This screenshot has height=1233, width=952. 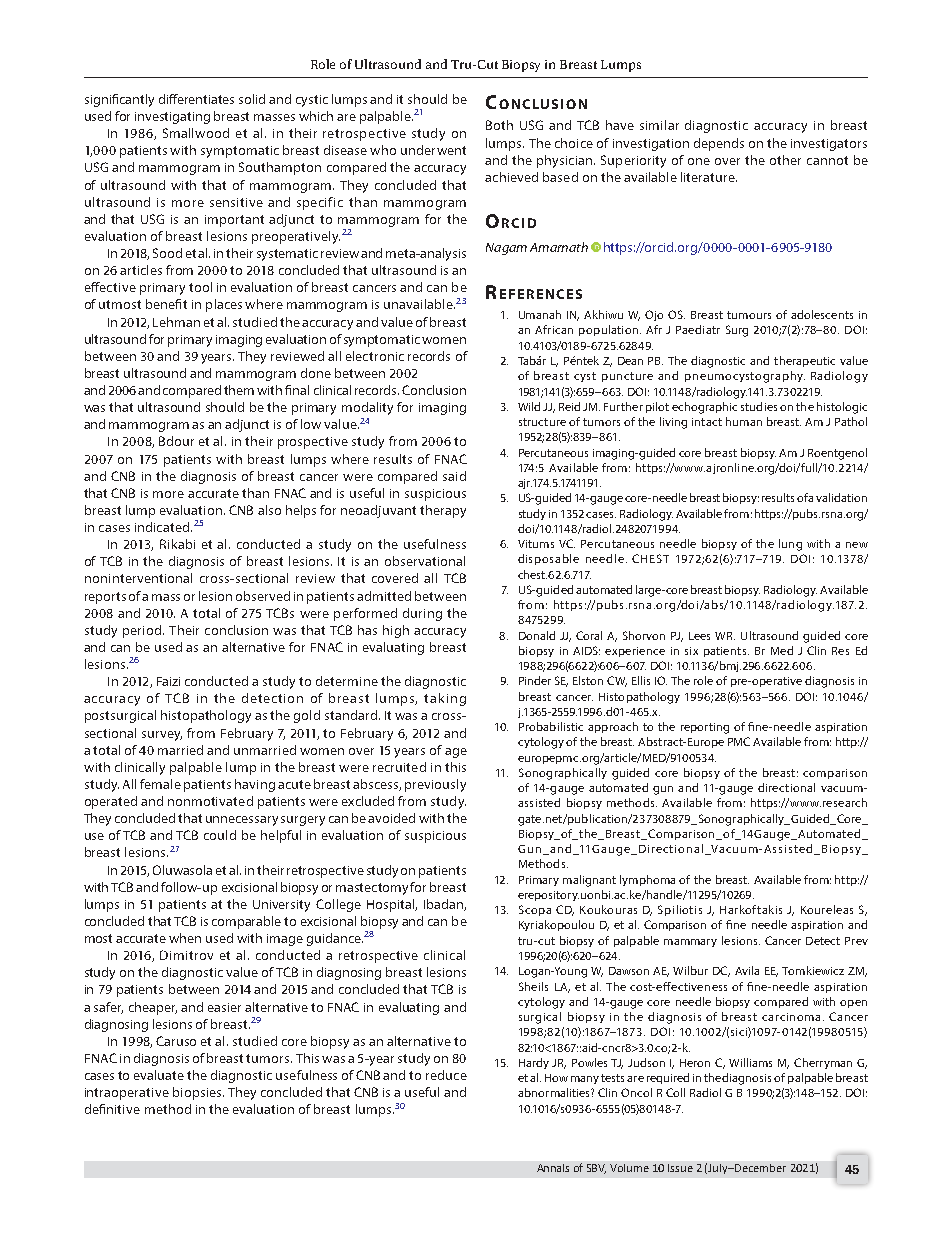 What do you see at coordinates (391, 818) in the screenshot?
I see `avoided` at bounding box center [391, 818].
